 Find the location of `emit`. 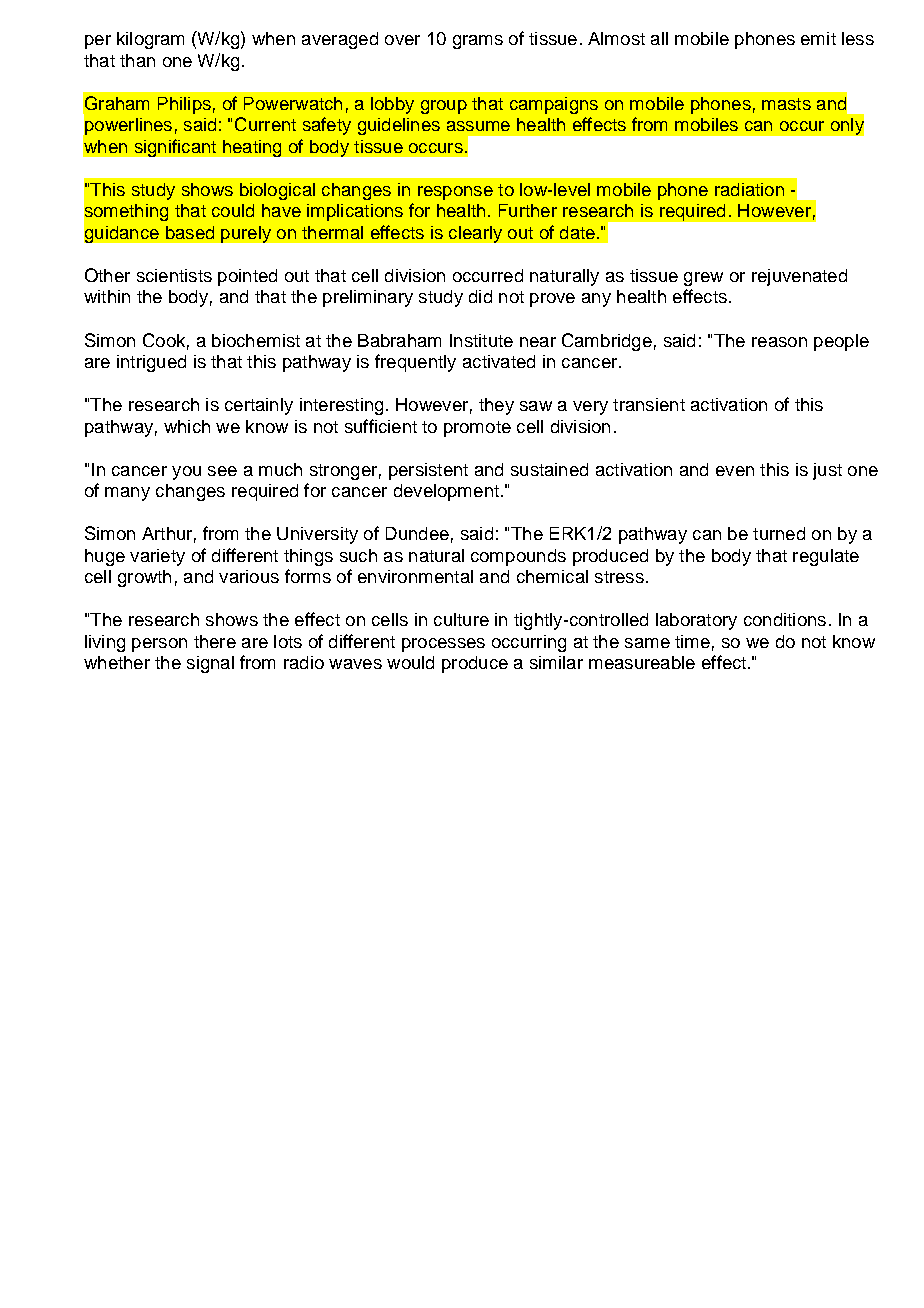

emit is located at coordinates (818, 38).
